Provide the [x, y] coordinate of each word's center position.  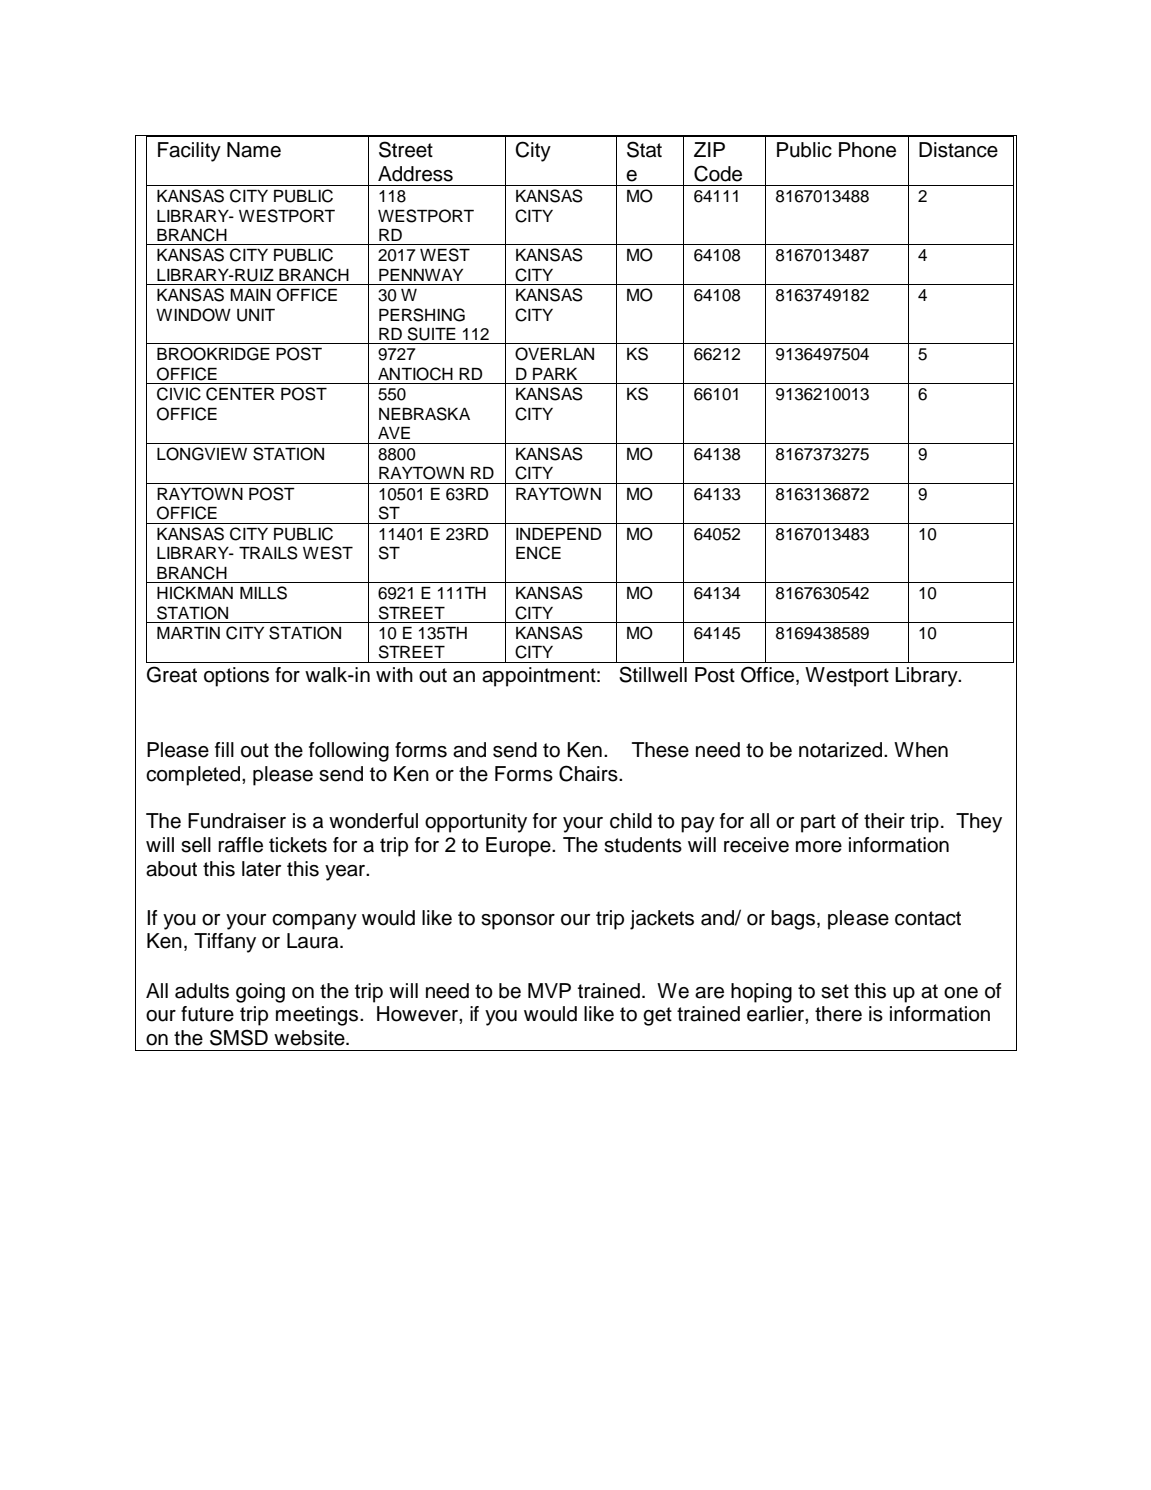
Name [254, 150]
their [884, 821]
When [921, 750]
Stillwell [653, 674]
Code [718, 173]
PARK [555, 374]
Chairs [589, 773]
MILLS [263, 593]
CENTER [240, 394]
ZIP [709, 149]
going [260, 993]
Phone [867, 150]
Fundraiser [237, 821]
